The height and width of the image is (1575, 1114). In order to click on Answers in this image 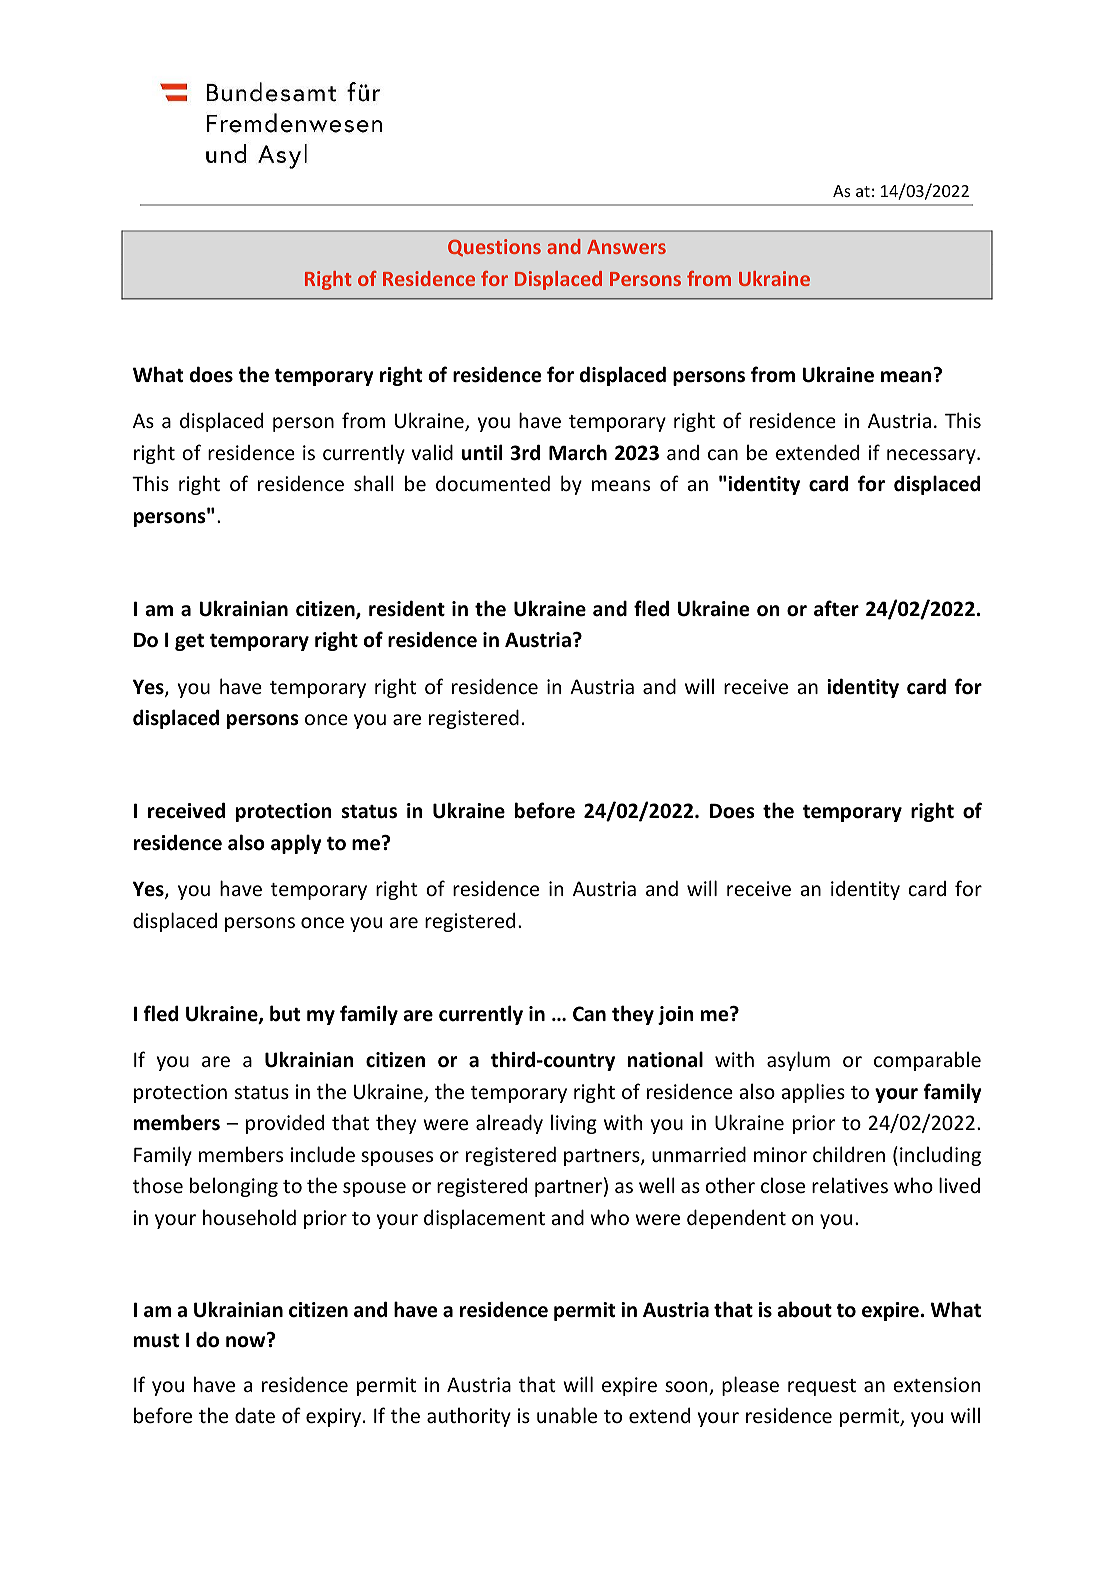, I will do `click(626, 247)`.
